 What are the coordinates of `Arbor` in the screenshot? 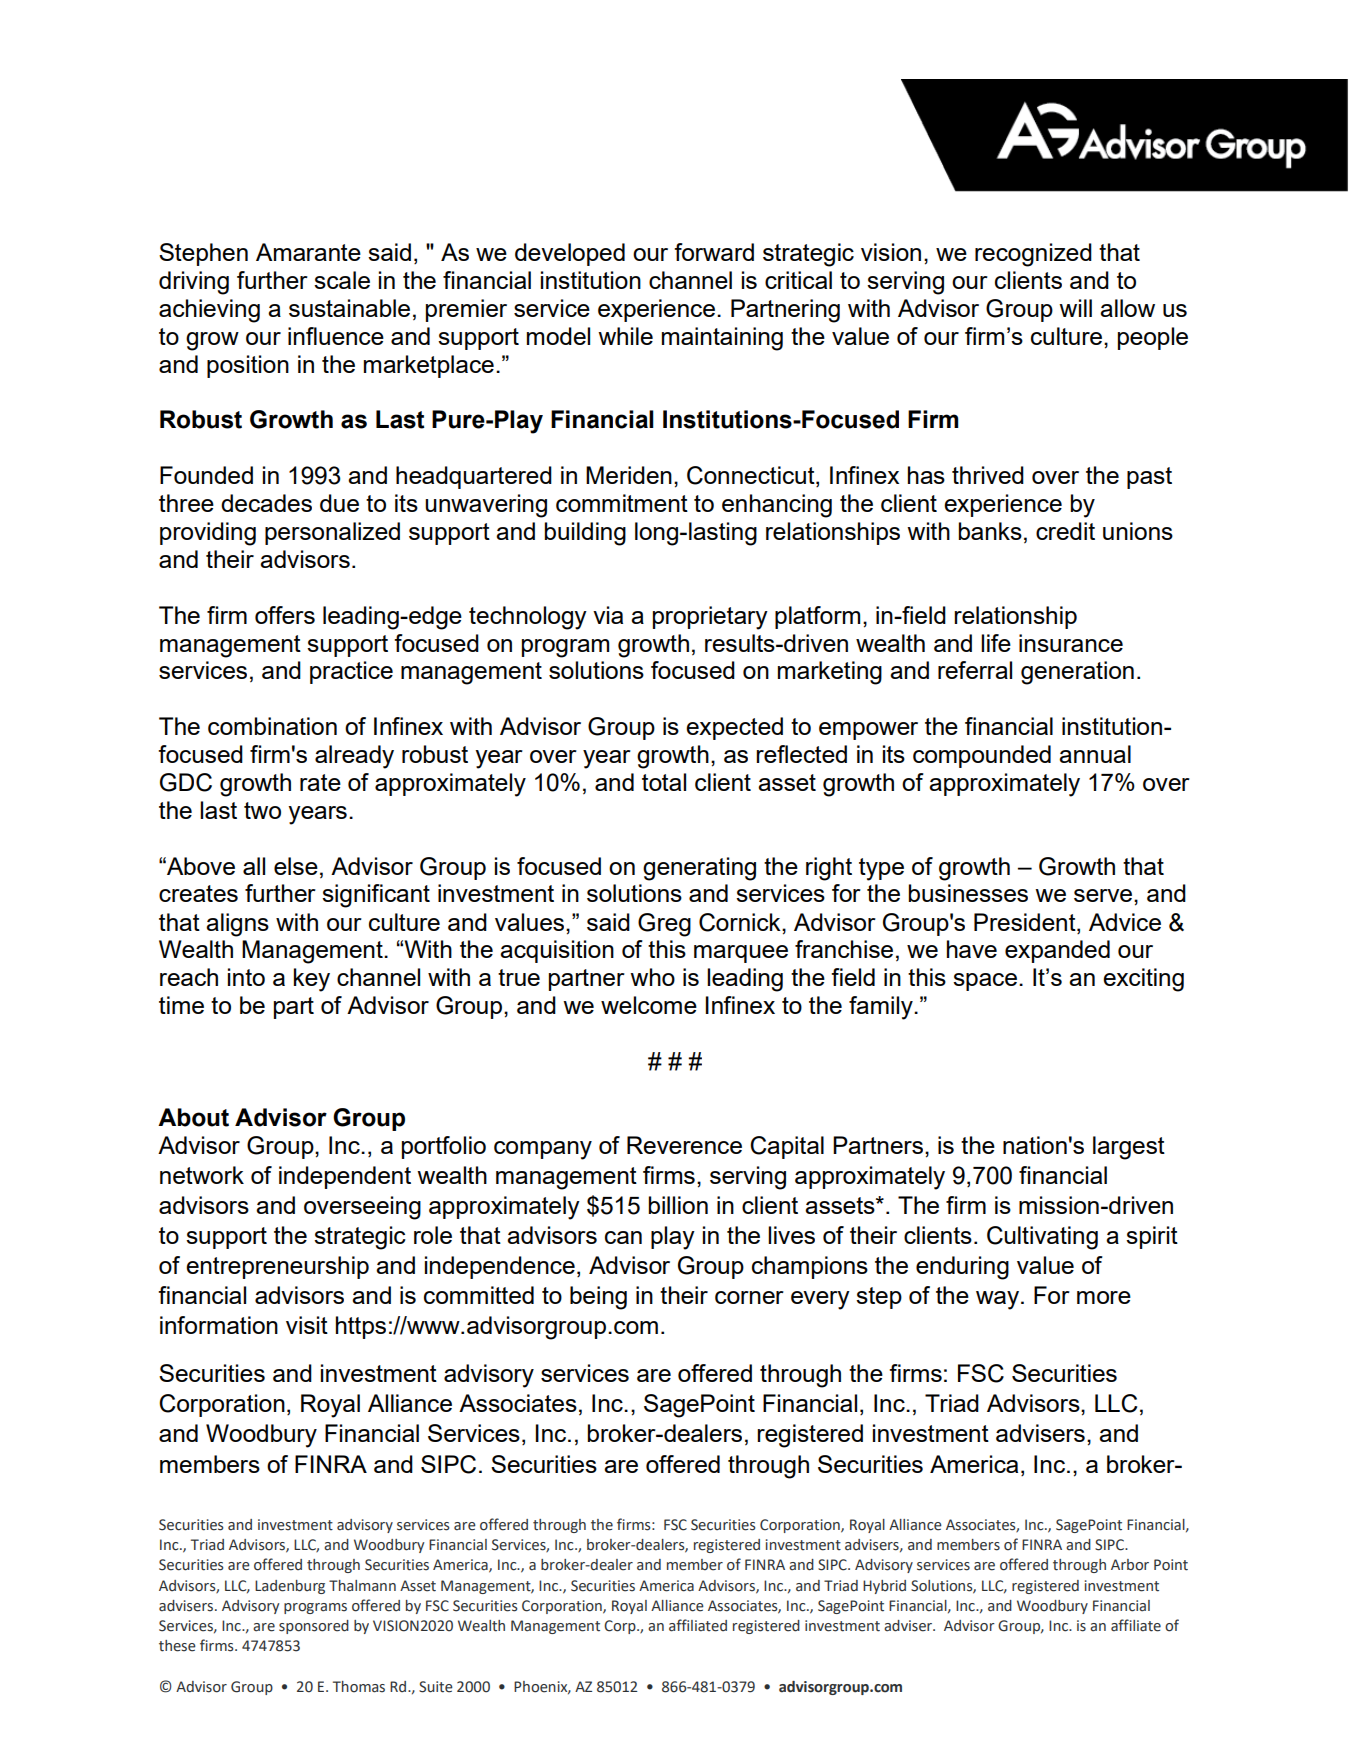 It's located at (1130, 1565).
